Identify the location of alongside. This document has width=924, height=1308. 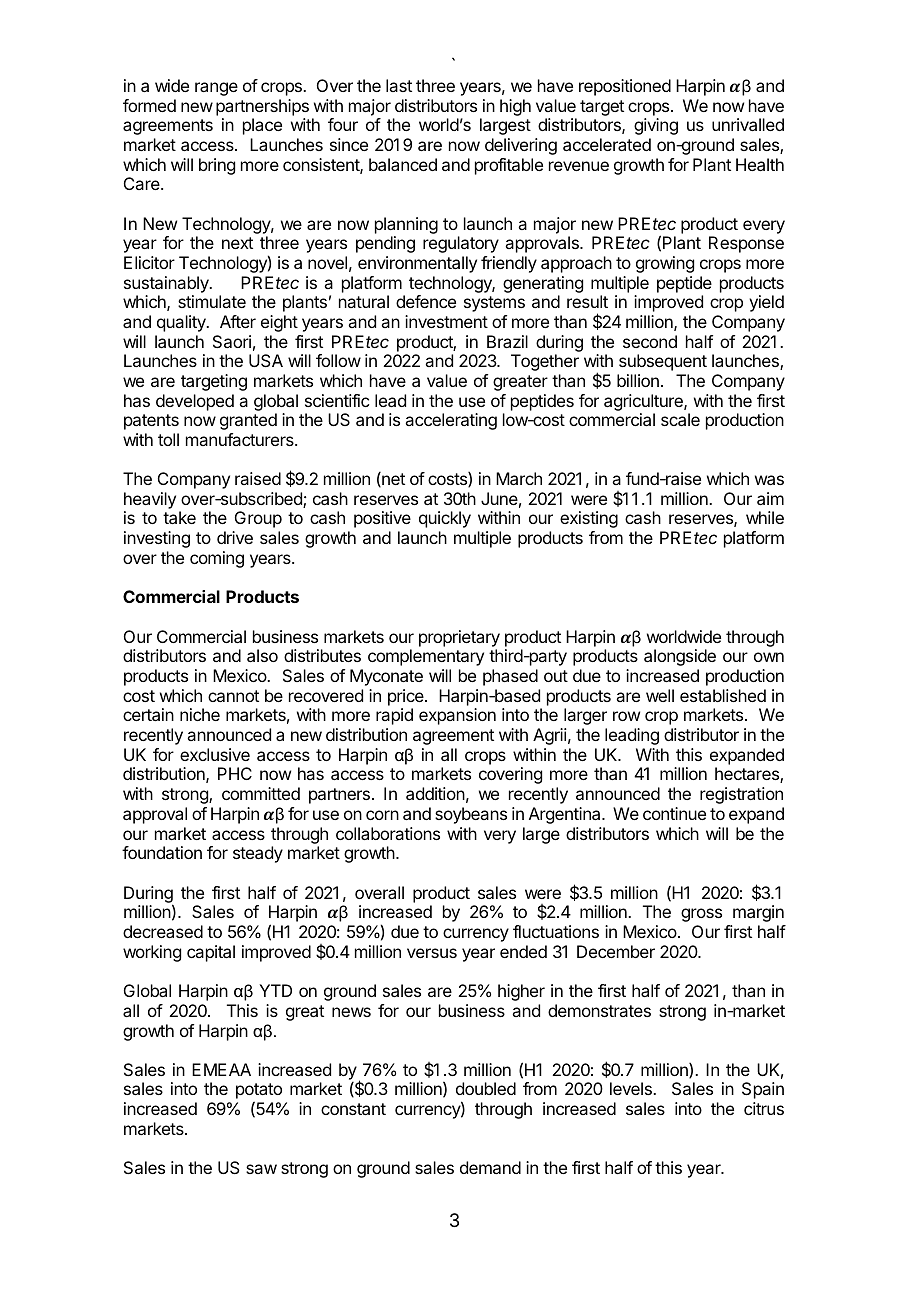
(680, 657).
